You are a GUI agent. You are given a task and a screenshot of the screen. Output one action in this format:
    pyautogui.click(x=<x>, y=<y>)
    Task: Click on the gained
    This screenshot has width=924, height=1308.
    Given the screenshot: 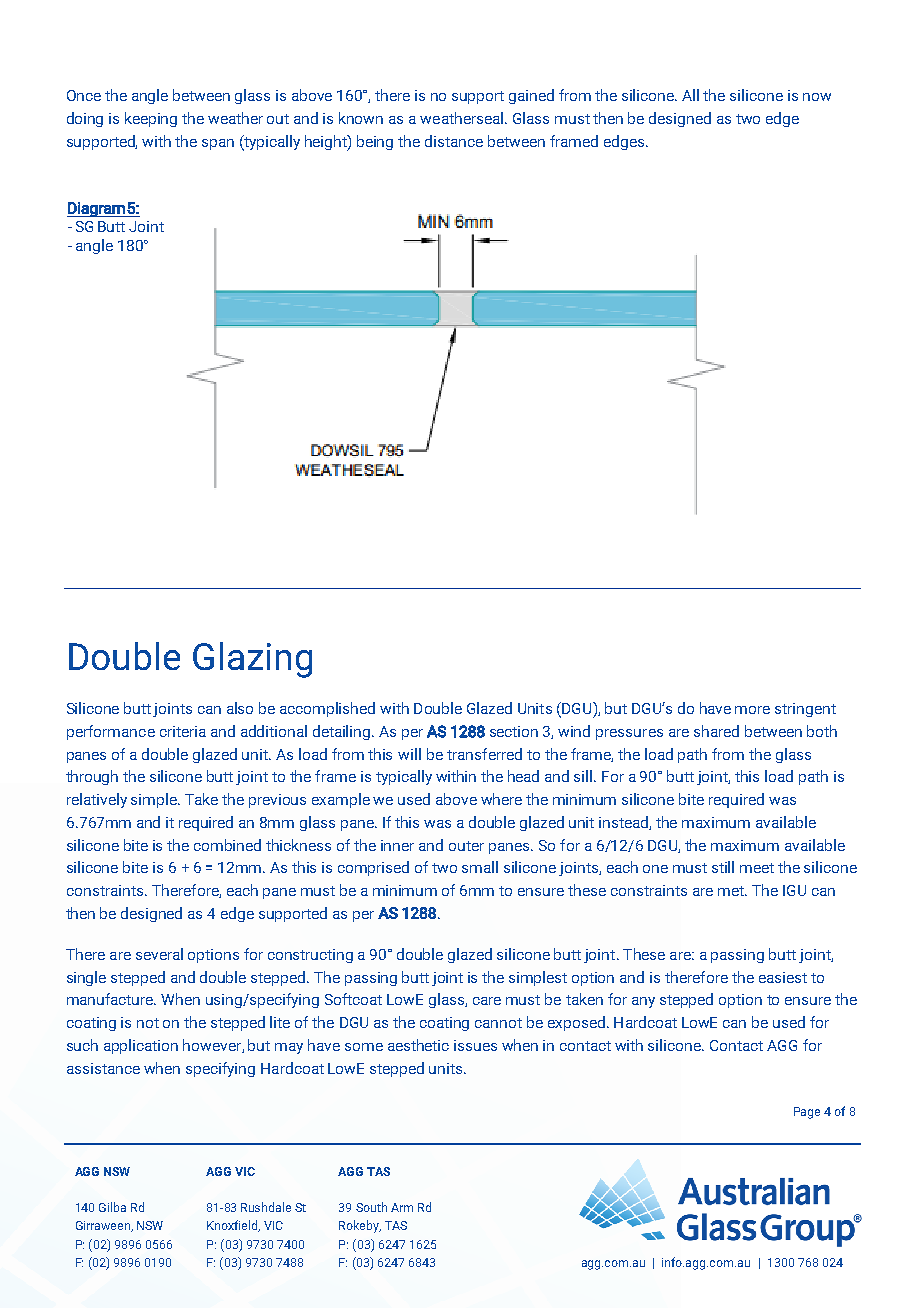 What is the action you would take?
    pyautogui.click(x=531, y=96)
